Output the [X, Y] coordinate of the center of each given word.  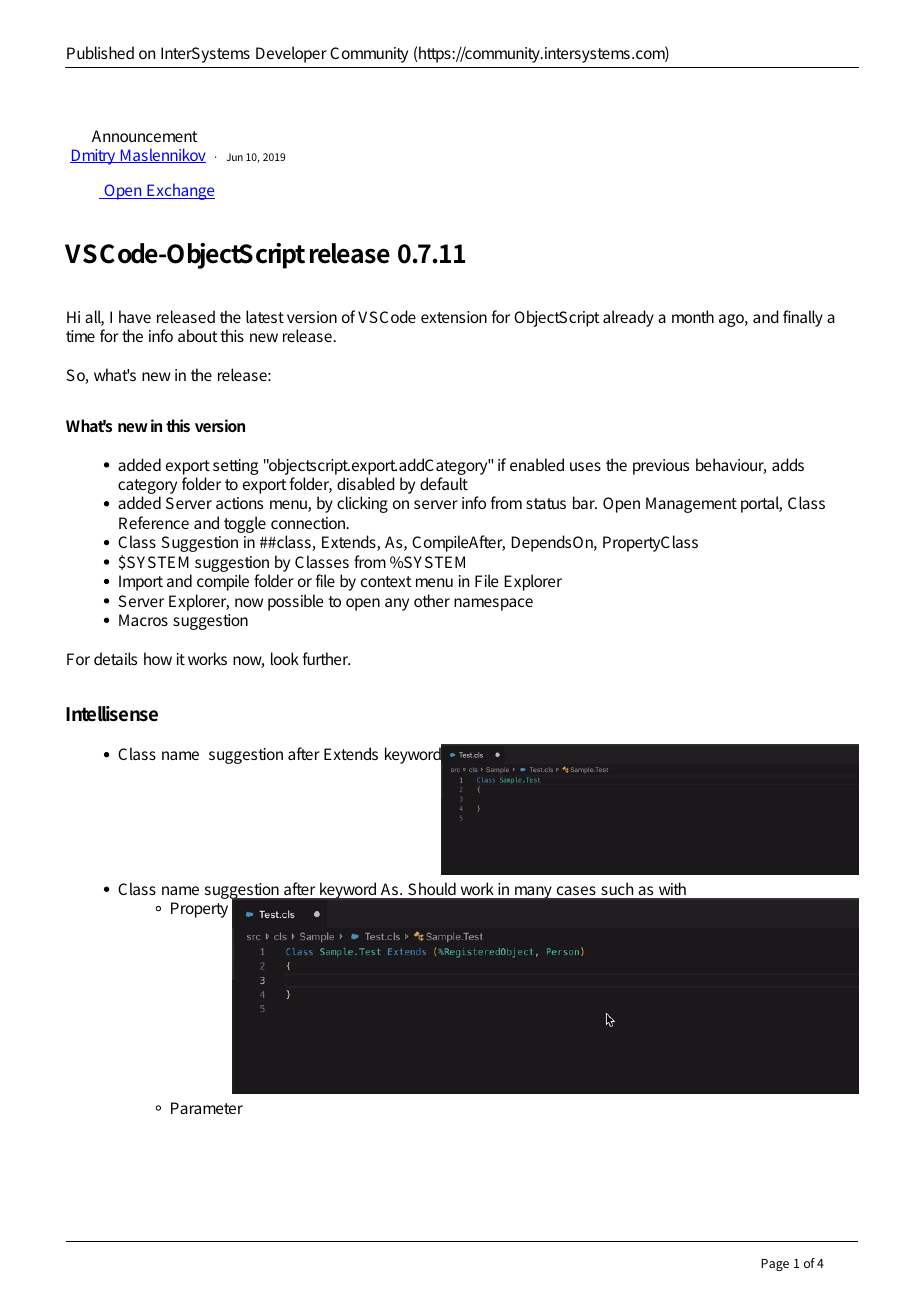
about [198, 335]
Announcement [145, 136]
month [693, 316]
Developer [291, 54]
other [432, 600]
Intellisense [112, 714]
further [326, 658]
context [386, 581]
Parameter [207, 1108]
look [285, 658]
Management [691, 505]
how [158, 658]
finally [803, 318]
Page [775, 1265]
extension [454, 317]
